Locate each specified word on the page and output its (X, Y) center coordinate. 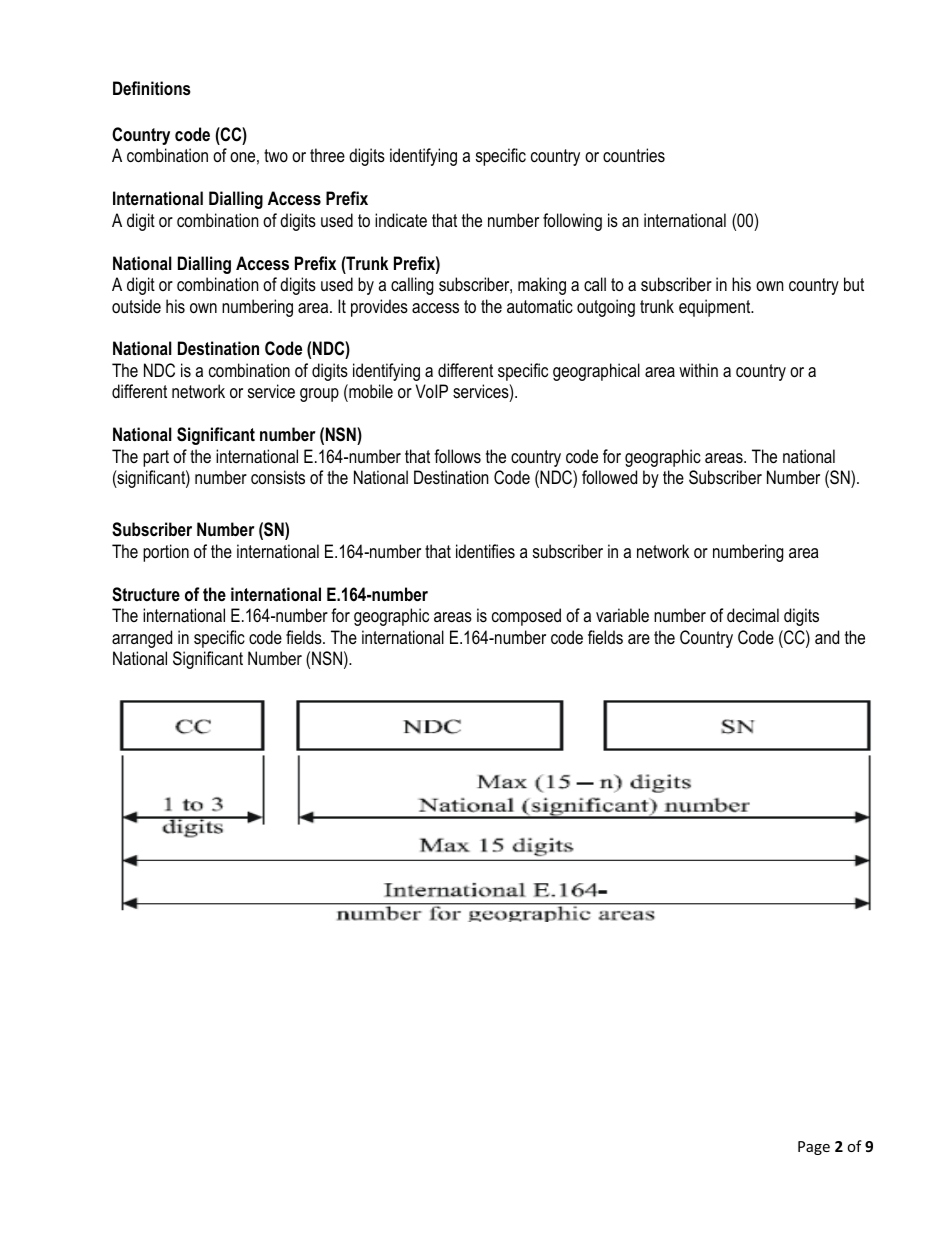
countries (634, 155)
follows (457, 456)
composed (526, 617)
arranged (142, 639)
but (854, 284)
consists (278, 477)
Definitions (152, 88)
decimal (753, 615)
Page (814, 1148)
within (698, 370)
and (827, 637)
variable (622, 615)
